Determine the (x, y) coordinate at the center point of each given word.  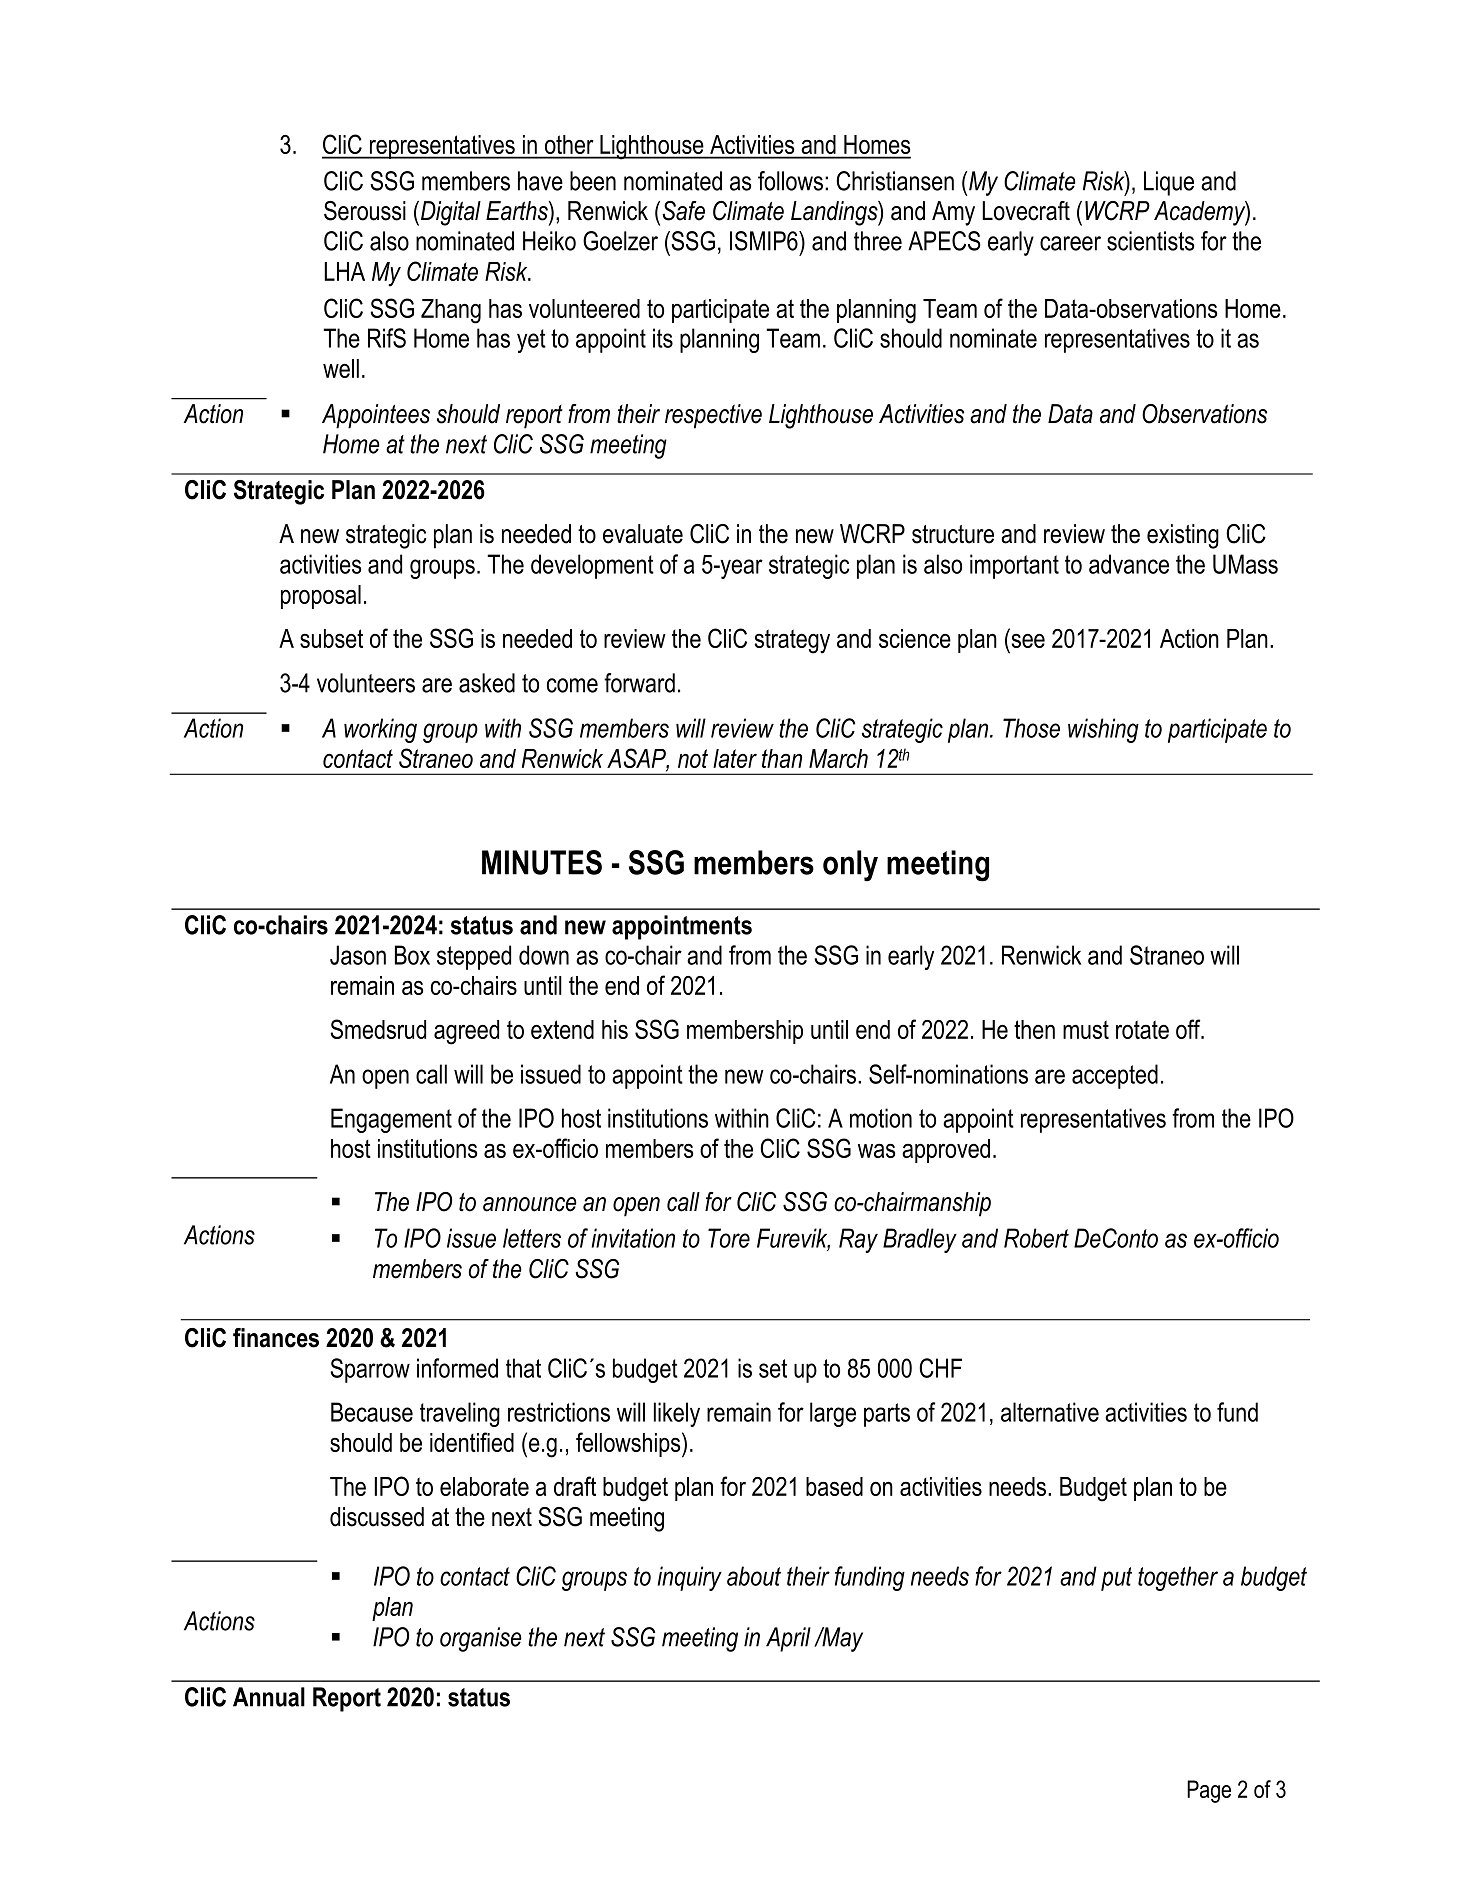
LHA (344, 271)
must (1086, 1029)
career (1070, 243)
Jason (358, 955)
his (615, 1029)
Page (1209, 1791)
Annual (269, 1697)
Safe (683, 211)
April (788, 1639)
